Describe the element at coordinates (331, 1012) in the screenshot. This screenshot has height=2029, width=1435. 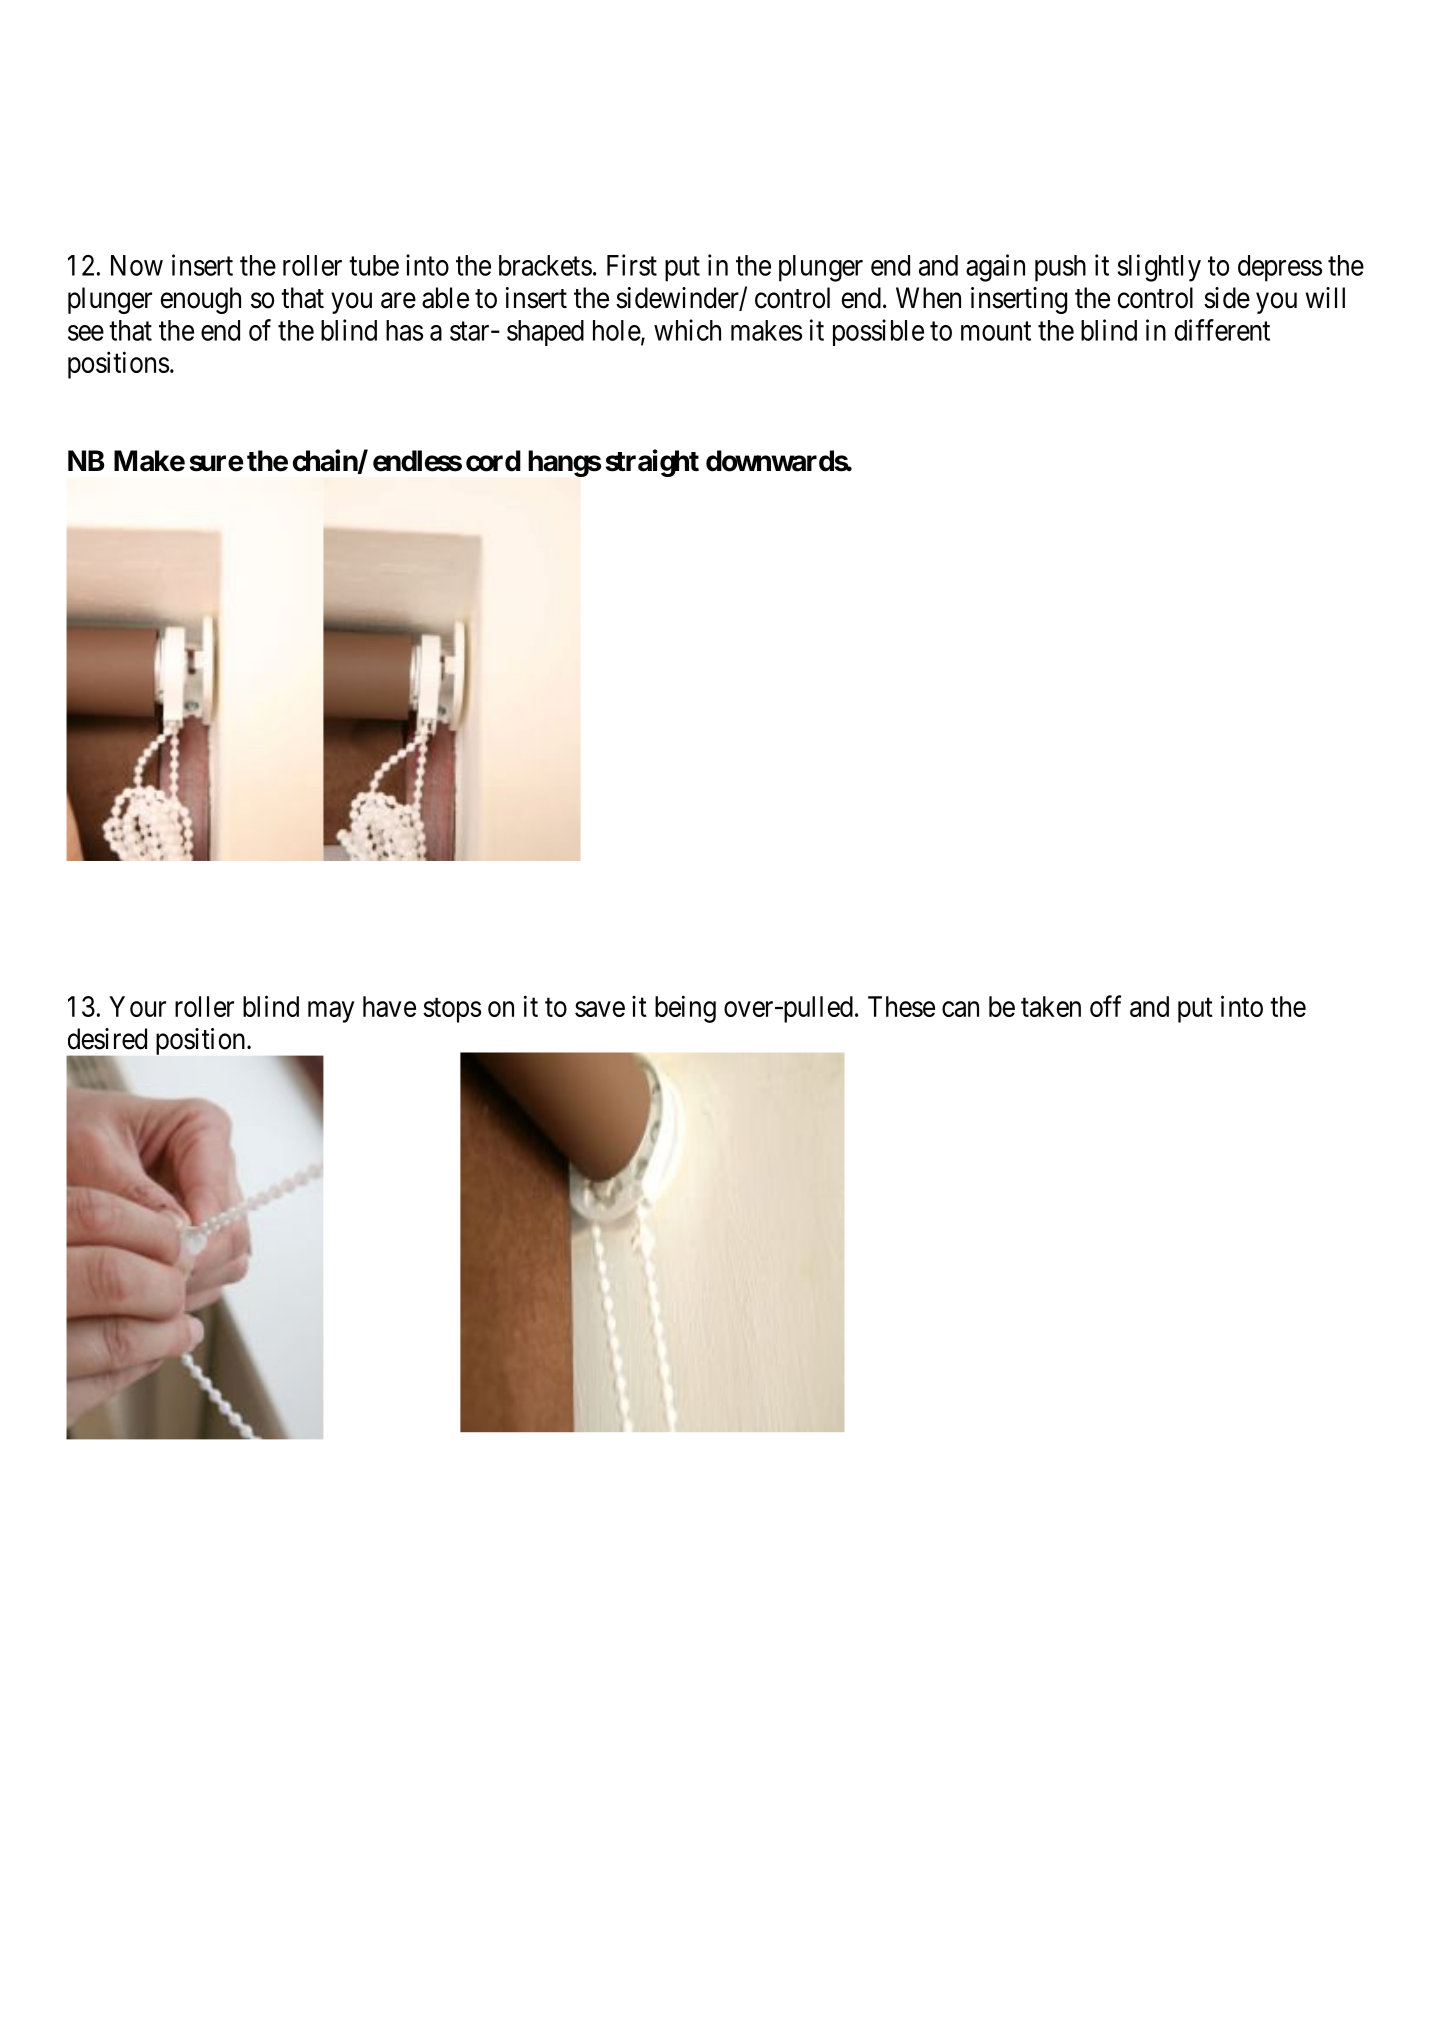
I see `may` at that location.
